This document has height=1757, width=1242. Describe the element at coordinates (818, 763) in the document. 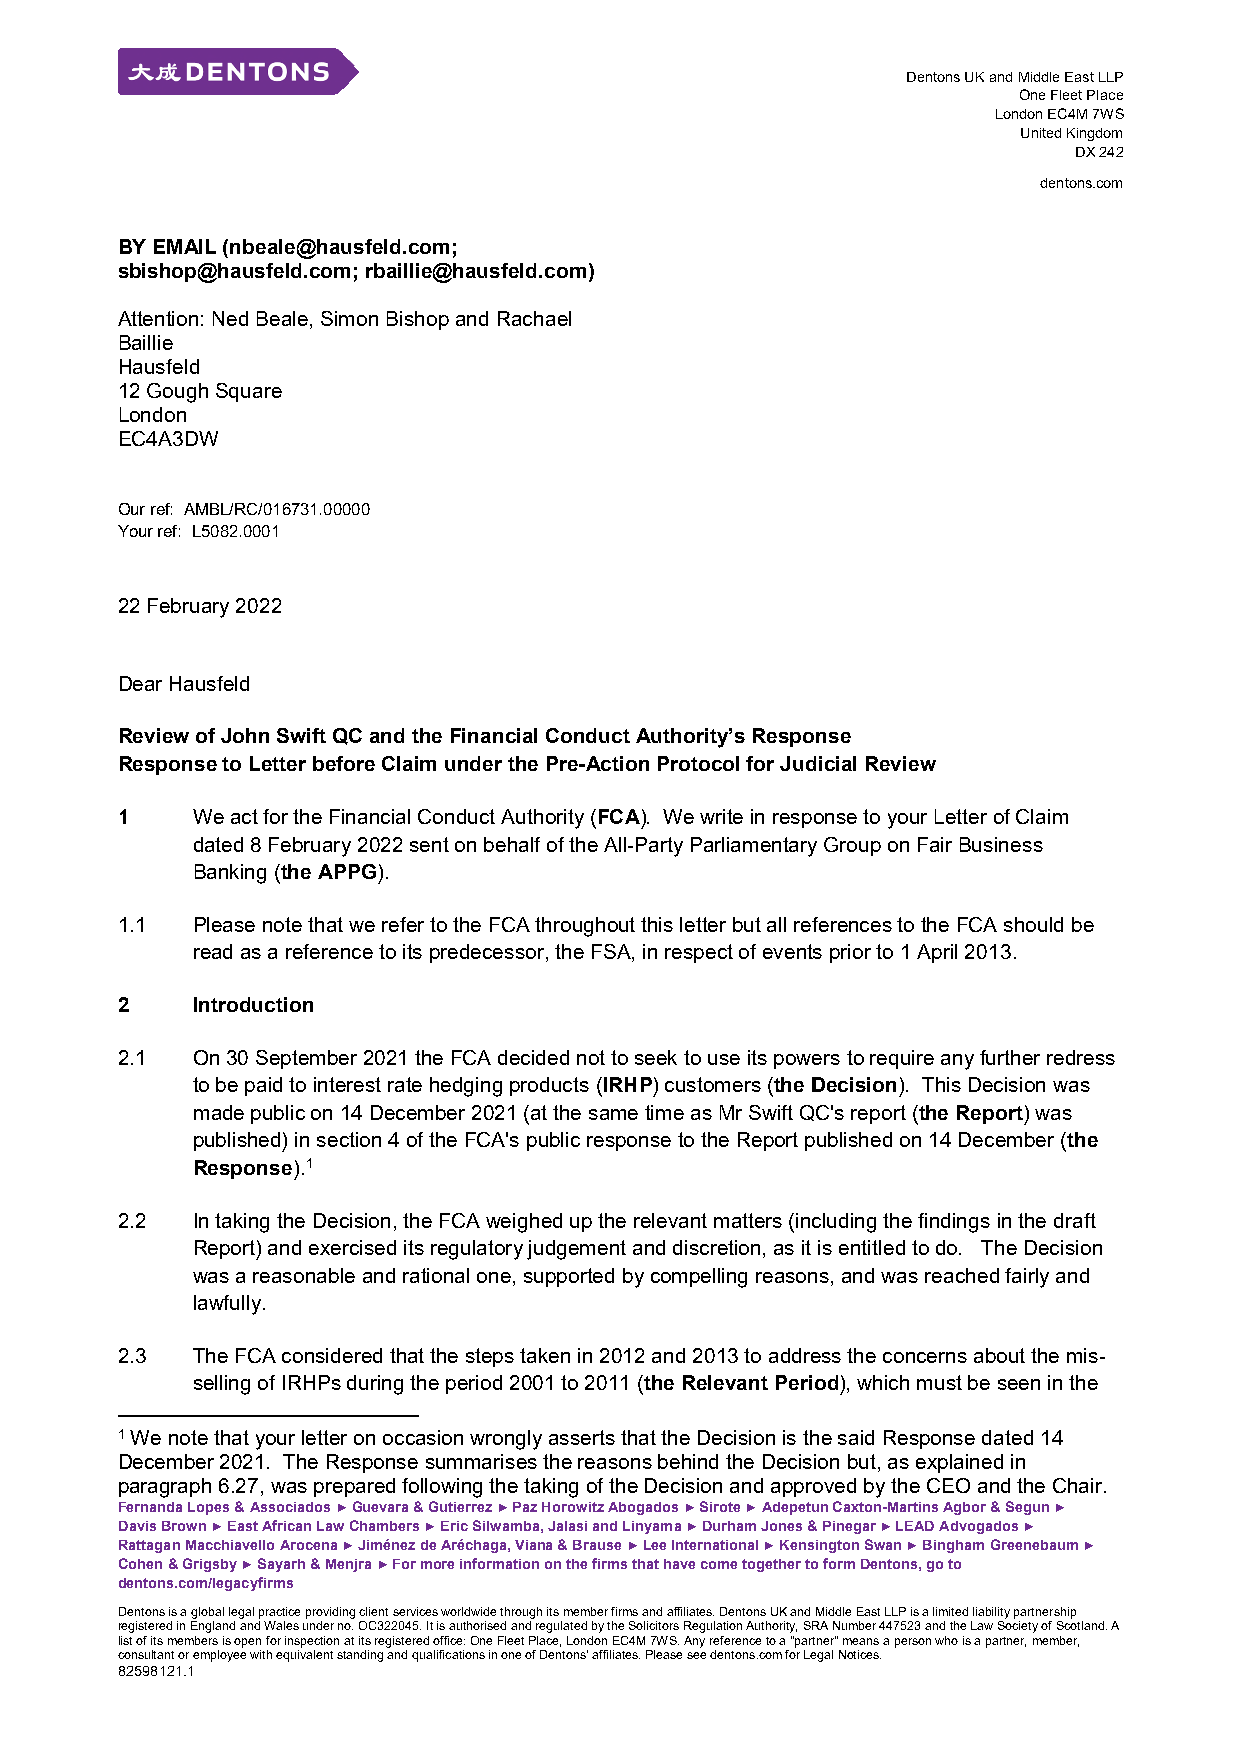

I see `Judicial` at that location.
